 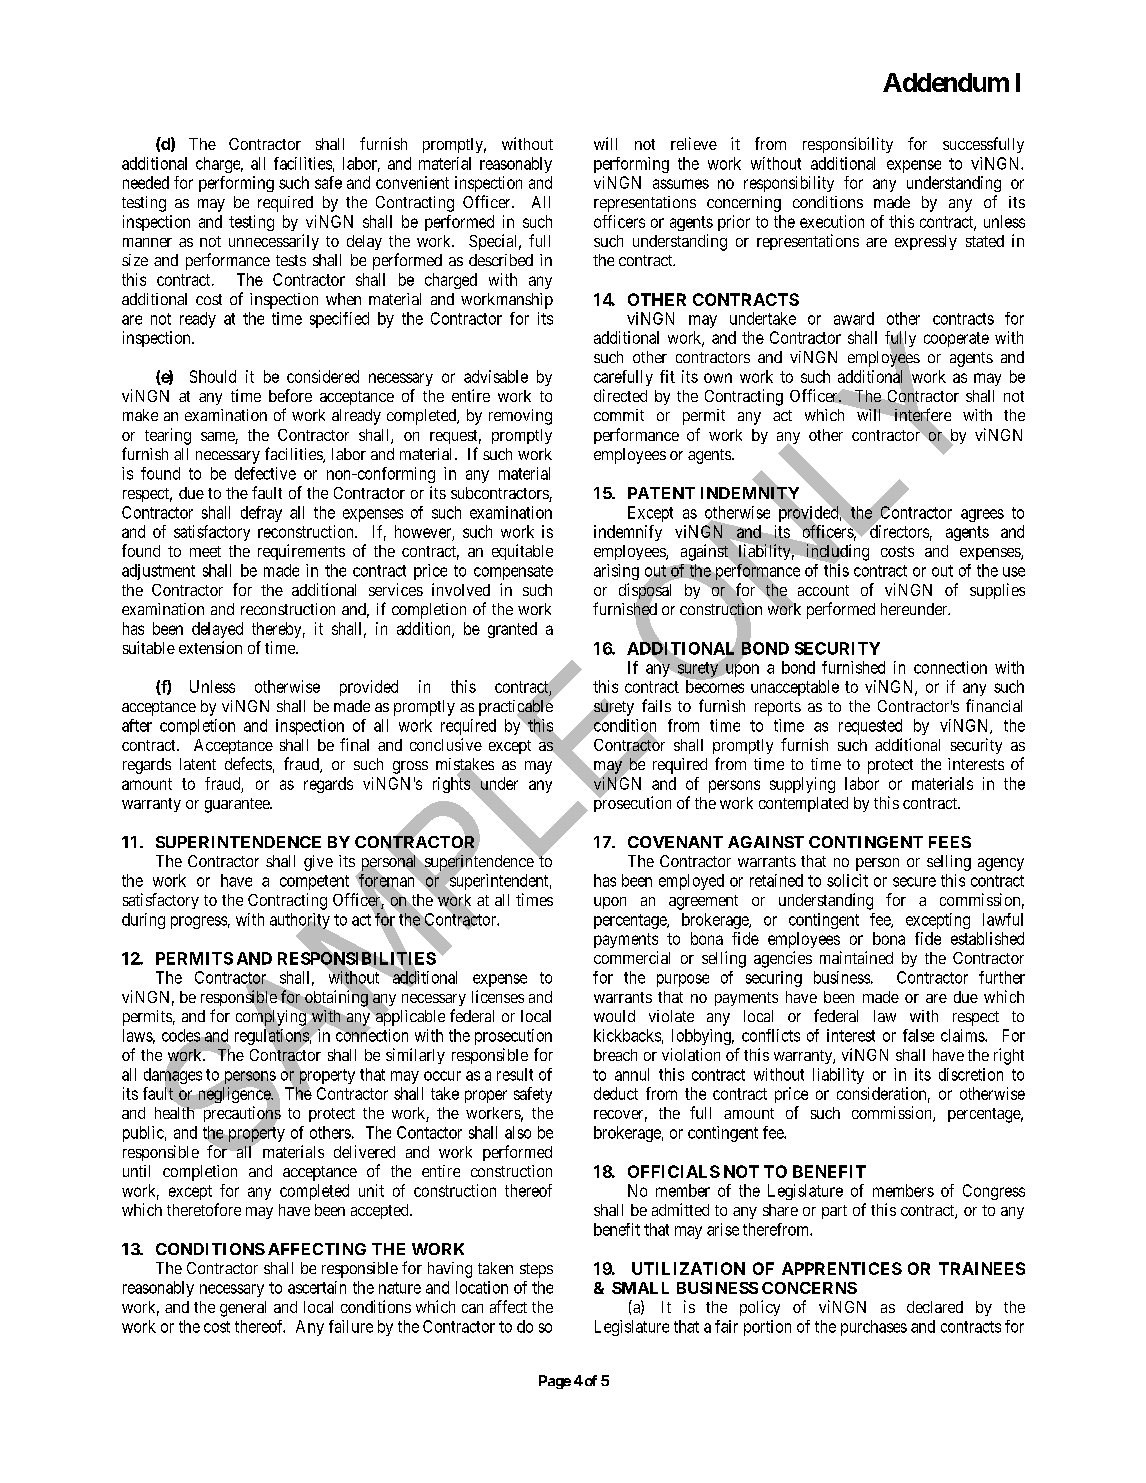 What do you see at coordinates (994, 705) in the screenshot?
I see `financial` at bounding box center [994, 705].
